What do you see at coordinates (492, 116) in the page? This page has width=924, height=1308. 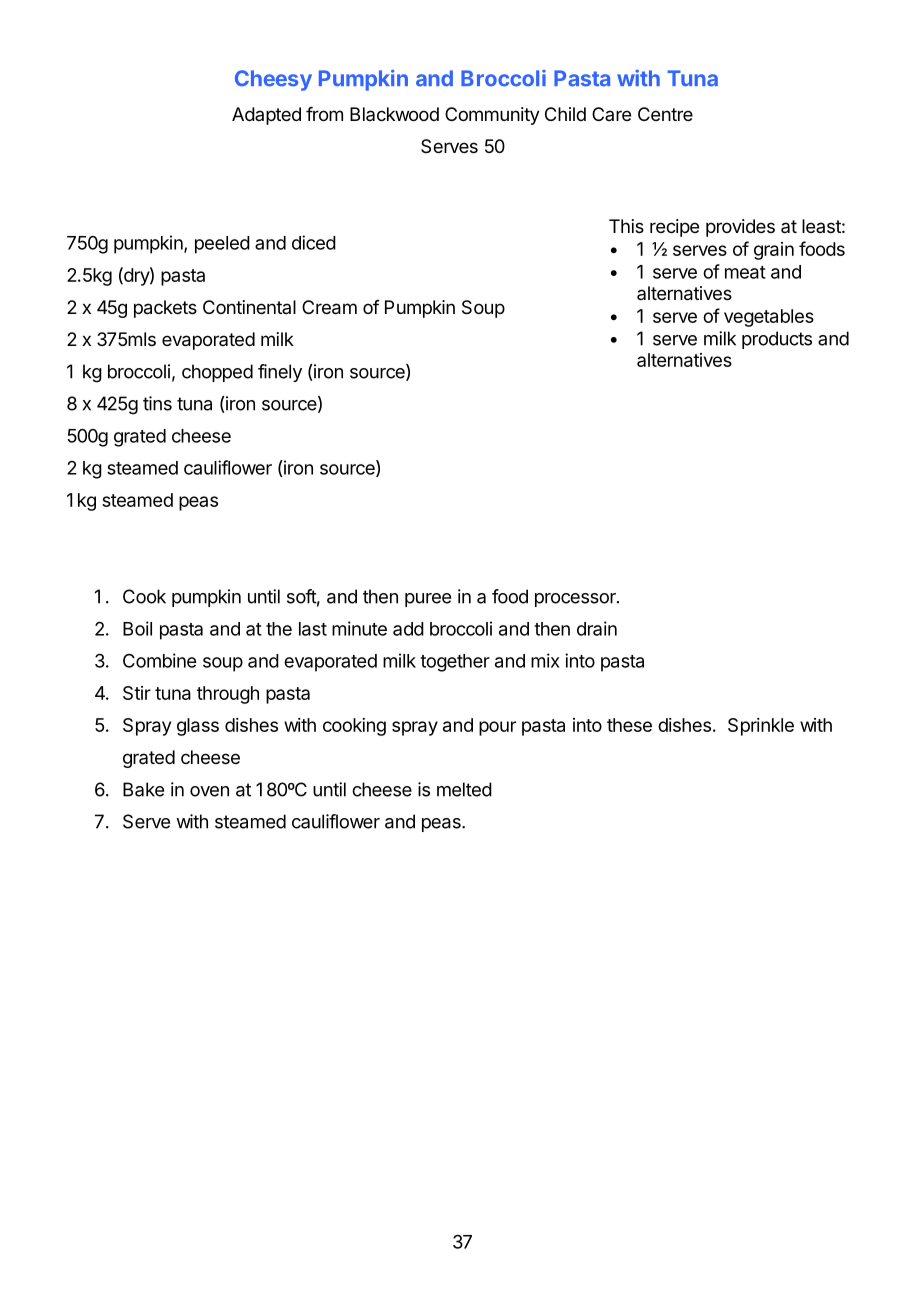 I see `Community` at bounding box center [492, 116].
